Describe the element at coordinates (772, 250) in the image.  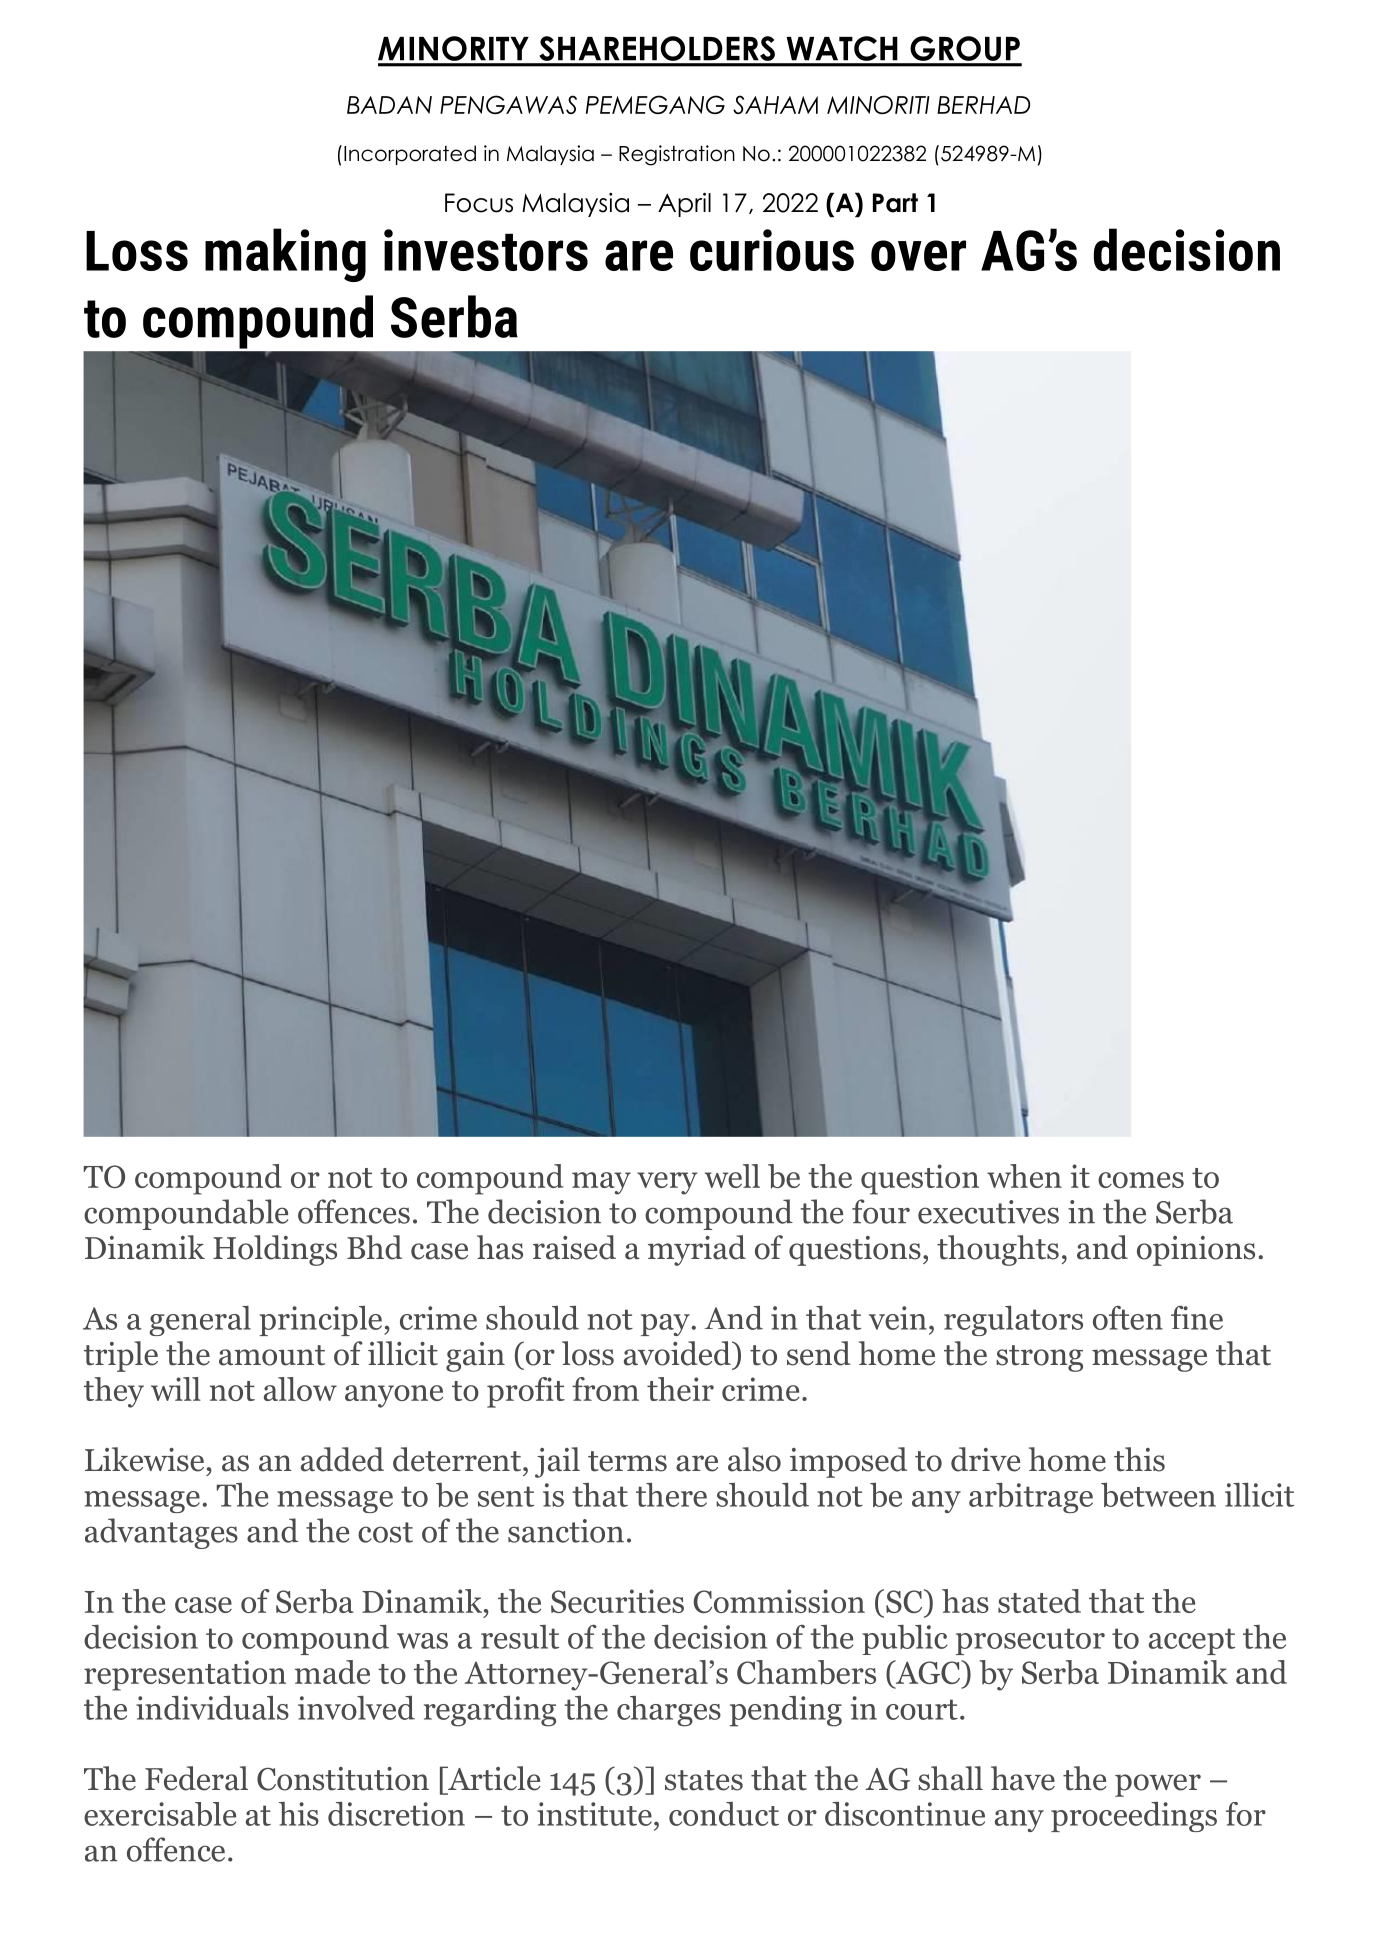
I see `curious` at that location.
